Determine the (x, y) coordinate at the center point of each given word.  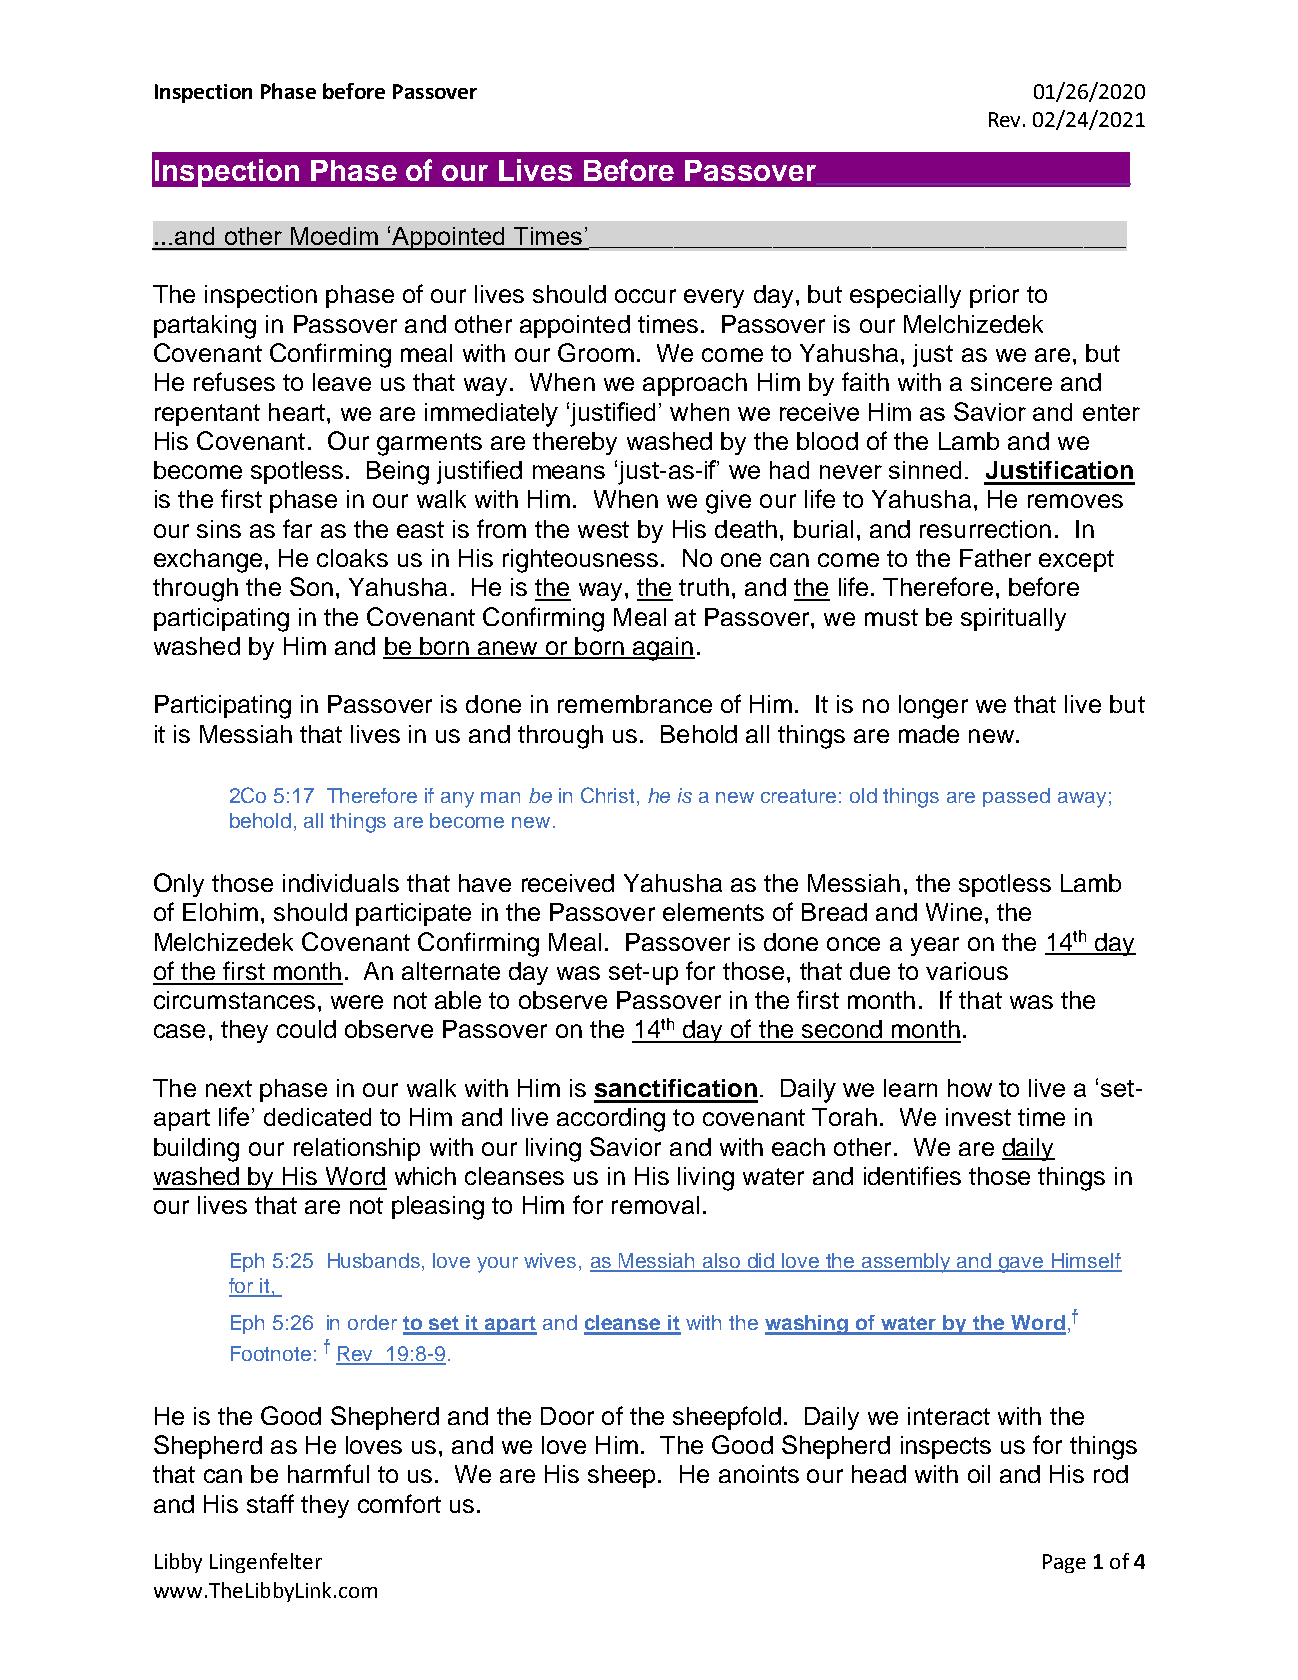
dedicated (317, 1117)
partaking (205, 327)
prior (994, 296)
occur (645, 296)
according (611, 1120)
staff (270, 1503)
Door (567, 1416)
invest (978, 1117)
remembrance (635, 704)
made (929, 734)
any (457, 800)
